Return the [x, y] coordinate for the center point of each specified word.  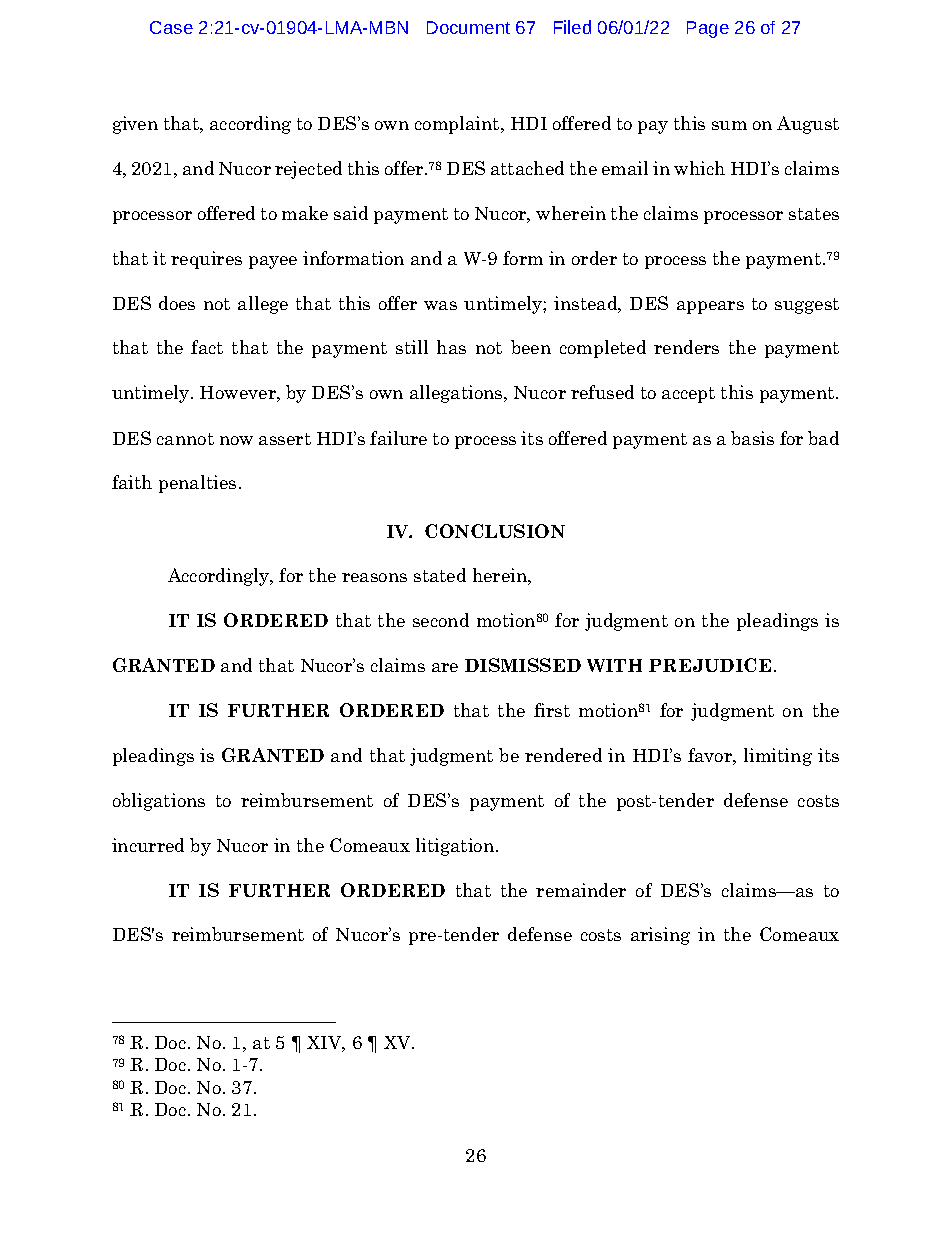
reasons [374, 577]
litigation [456, 847]
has [451, 347]
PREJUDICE [710, 665]
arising [660, 936]
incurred [148, 845]
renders [686, 347]
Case [171, 27]
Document [468, 27]
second [441, 620]
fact [207, 347]
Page [708, 29]
